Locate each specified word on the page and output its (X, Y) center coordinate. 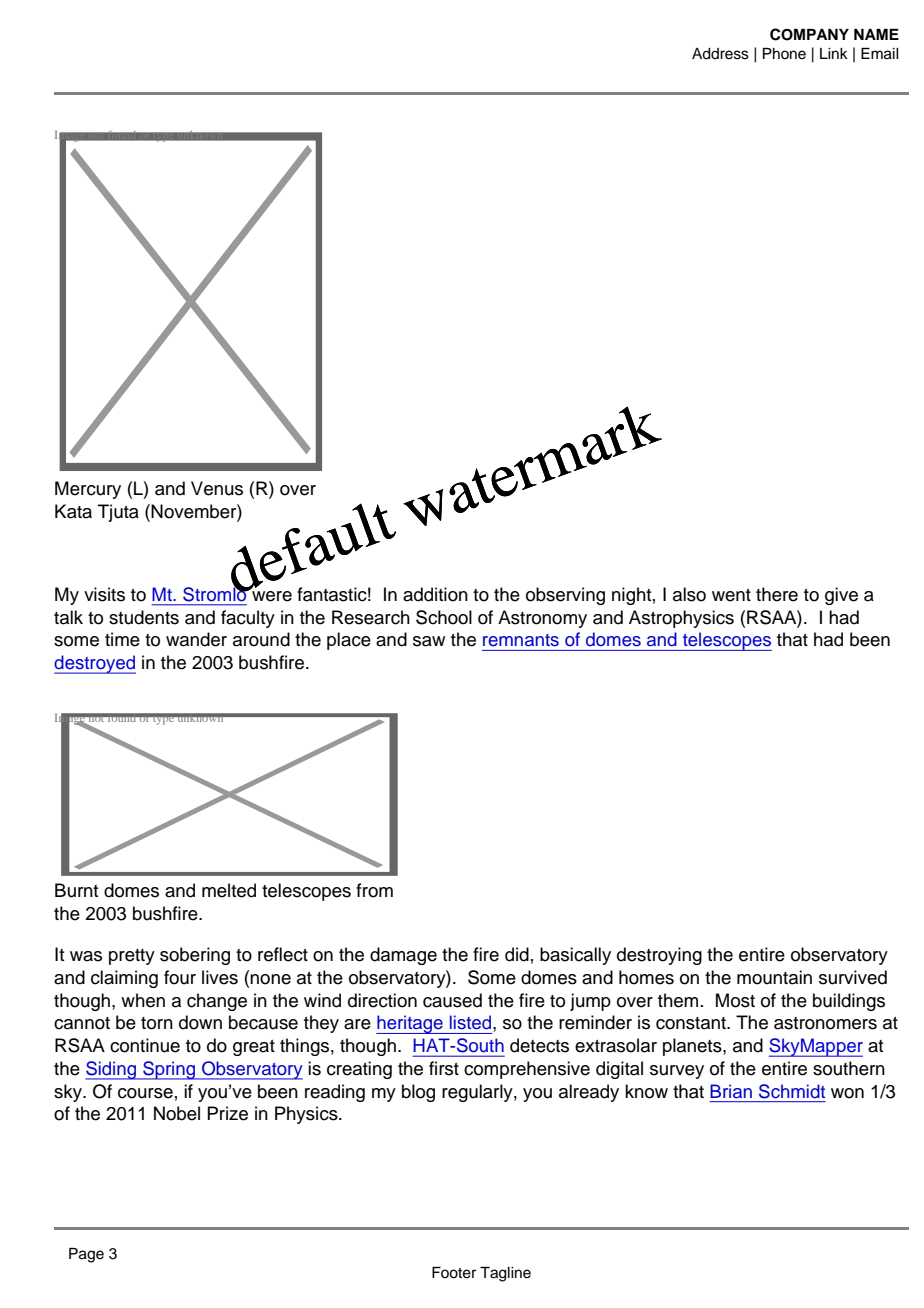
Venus (217, 488)
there (777, 594)
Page (86, 1255)
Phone (784, 54)
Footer (454, 1273)
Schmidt (792, 1091)
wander (196, 639)
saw (429, 641)
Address (720, 54)
